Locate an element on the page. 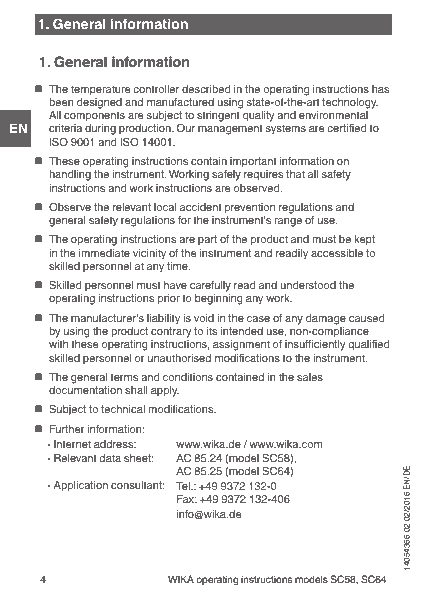 This image has height=606, width=427. immediate is located at coordinates (104, 253).
